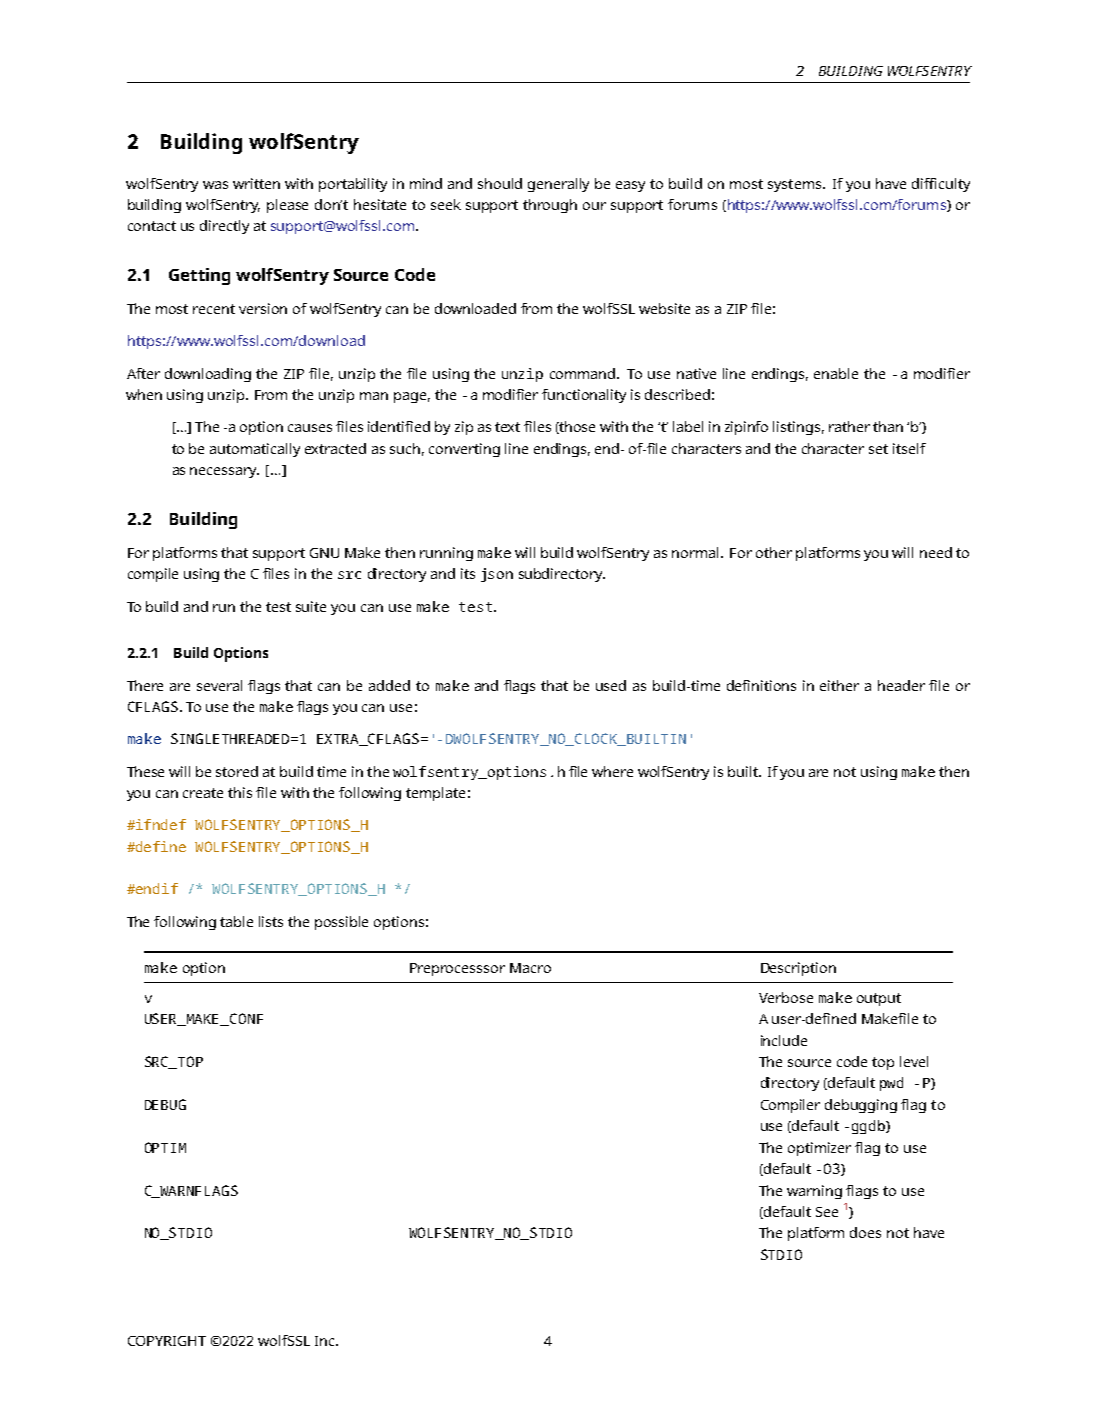 This image has width=1097, height=1419. Describe the element at coordinates (796, 185) in the image. I see `systems` at that location.
